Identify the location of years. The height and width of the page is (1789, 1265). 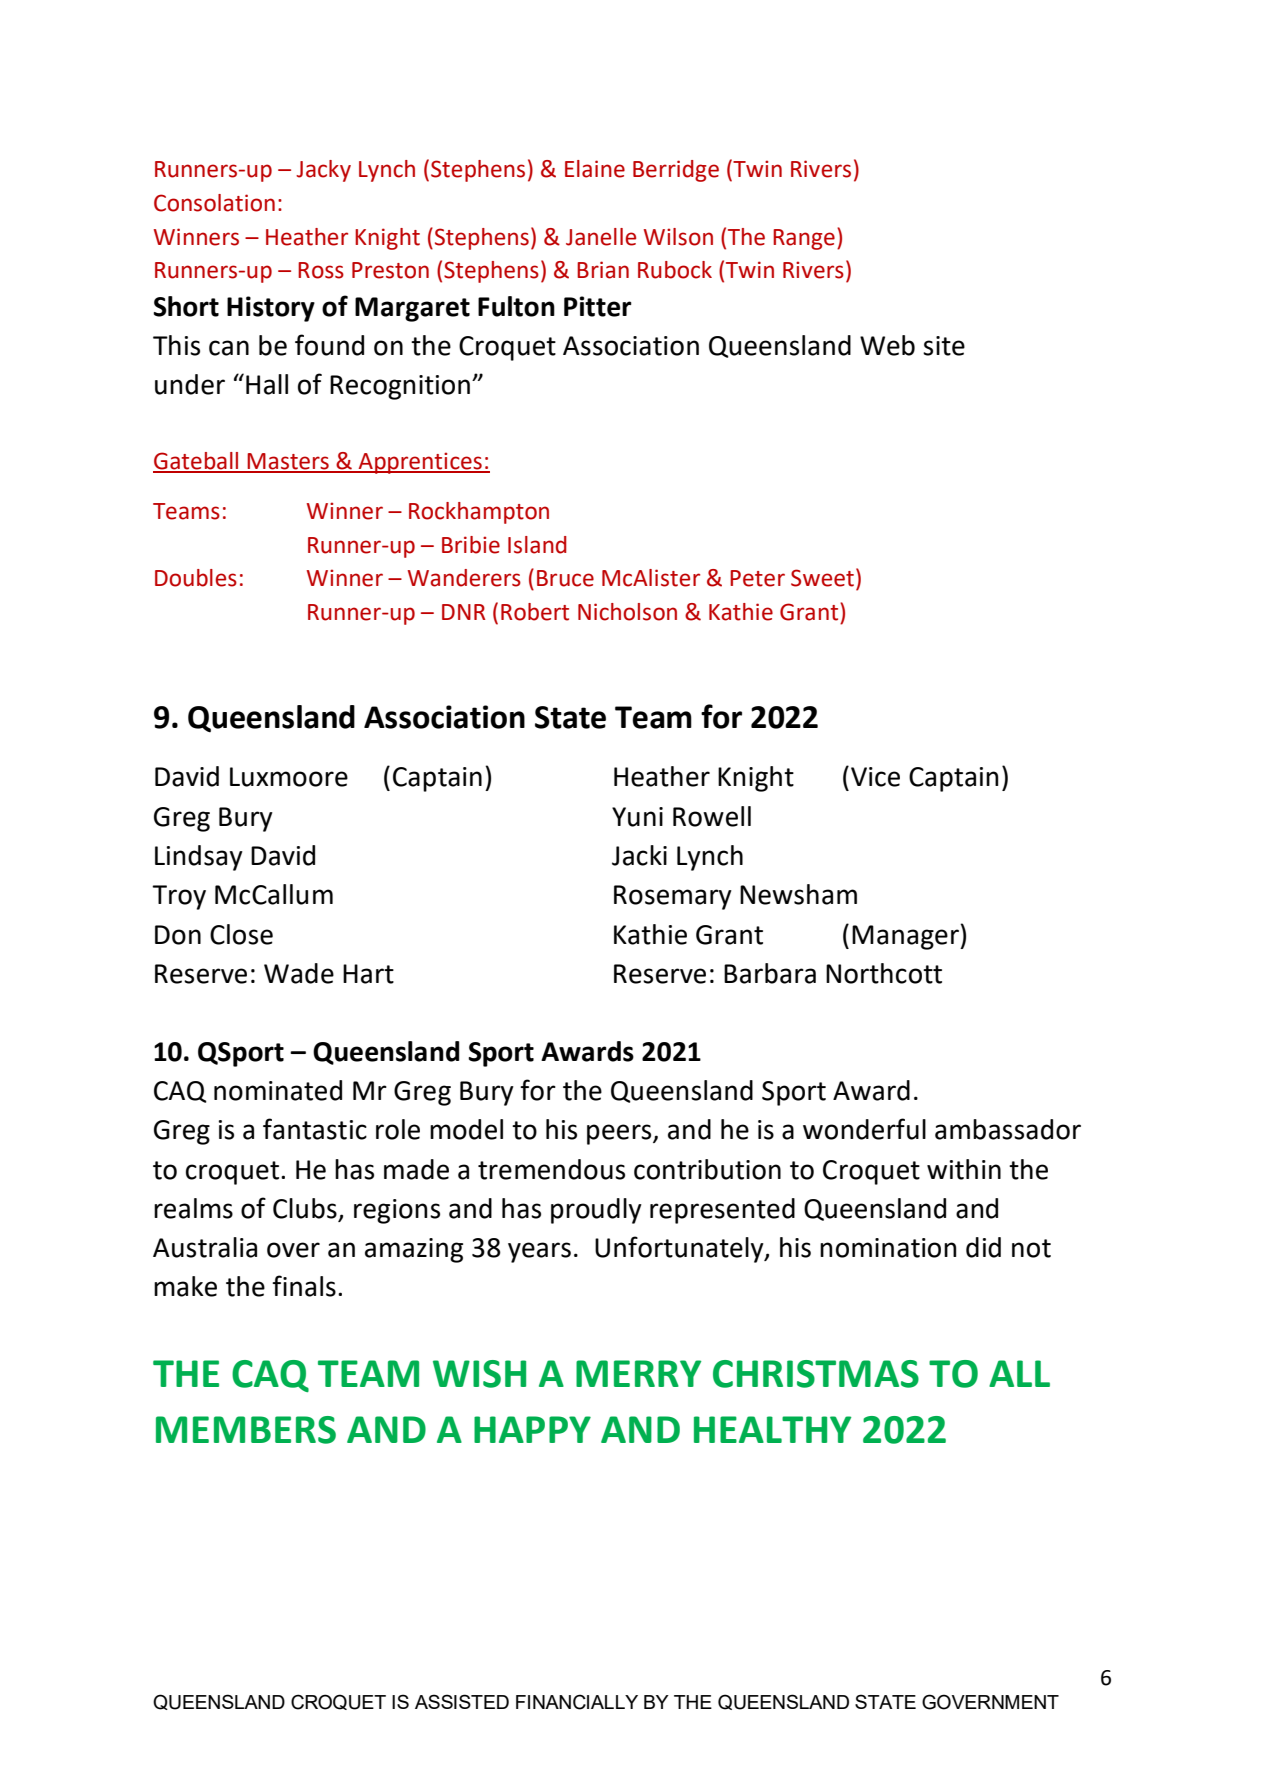
(539, 1252).
